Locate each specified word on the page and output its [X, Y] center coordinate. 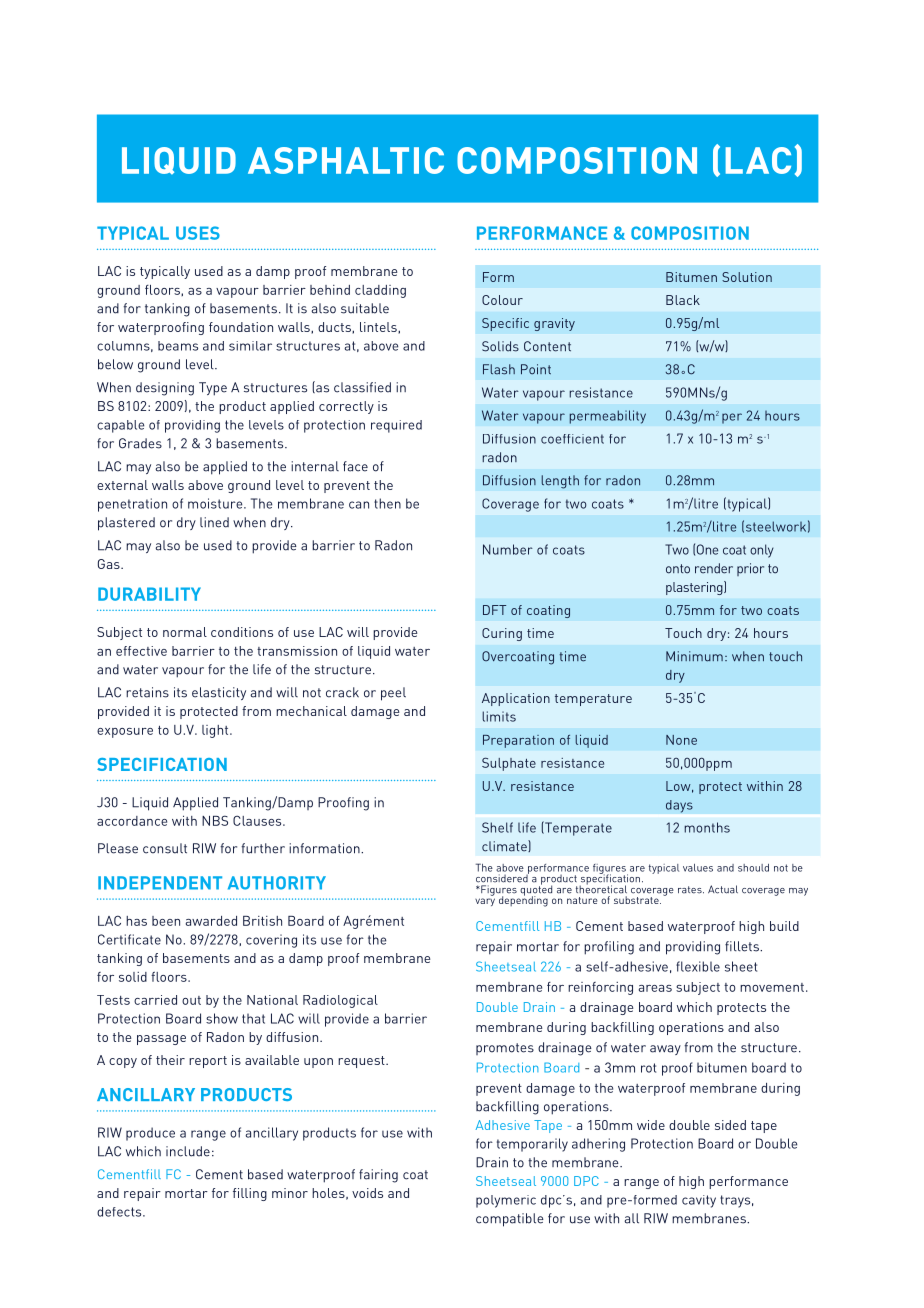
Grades [140, 443]
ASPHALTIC [346, 160]
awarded [211, 921]
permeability [607, 417]
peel [393, 694]
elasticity [219, 693]
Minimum [694, 656]
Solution [747, 277]
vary [485, 902]
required [396, 426]
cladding [380, 291]
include [188, 1151]
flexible [698, 966]
